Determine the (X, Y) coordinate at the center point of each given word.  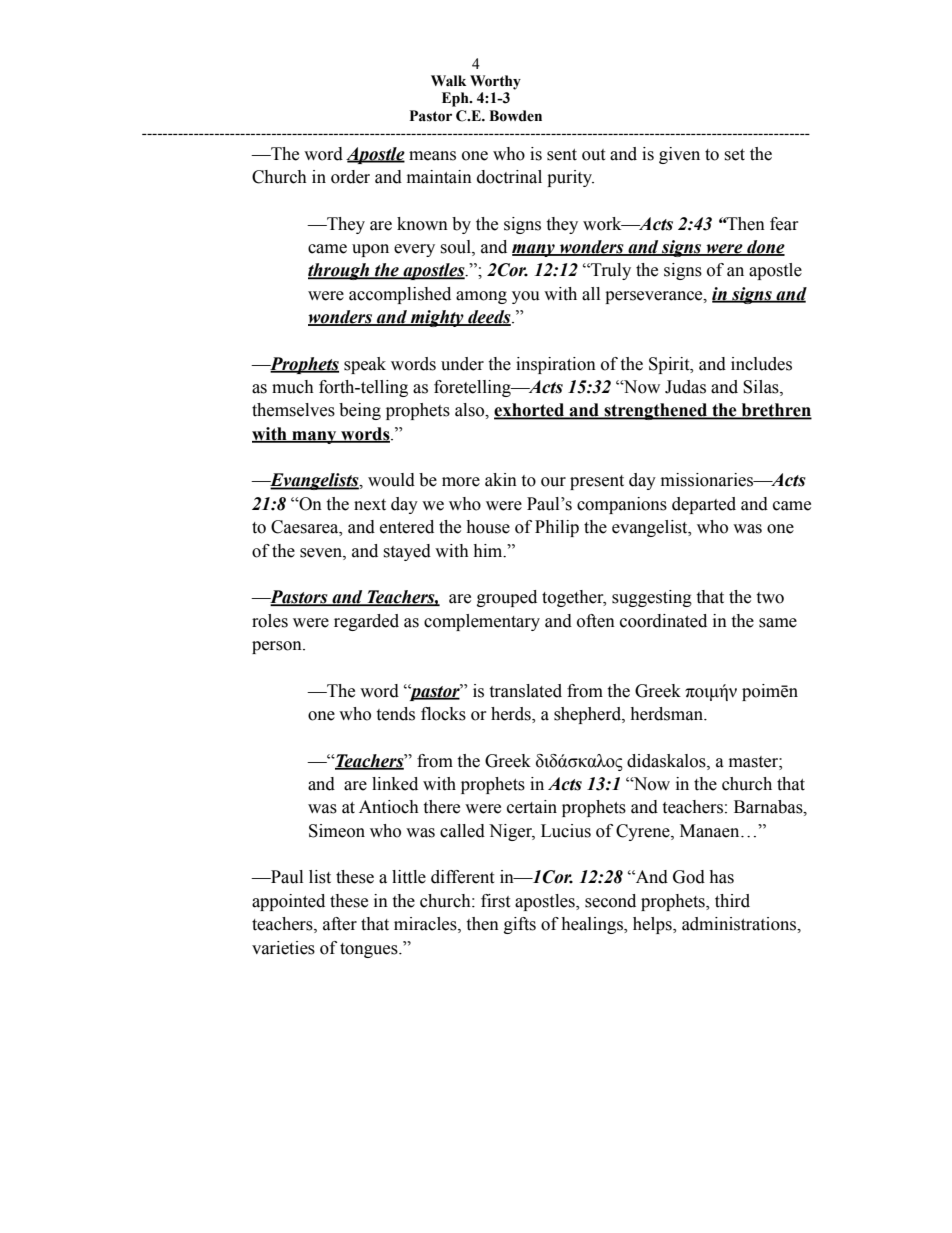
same (778, 623)
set (734, 155)
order (350, 177)
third (732, 901)
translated (525, 691)
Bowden (515, 116)
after (340, 924)
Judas (685, 387)
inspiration (556, 365)
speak (365, 365)
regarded (366, 622)
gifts (520, 925)
